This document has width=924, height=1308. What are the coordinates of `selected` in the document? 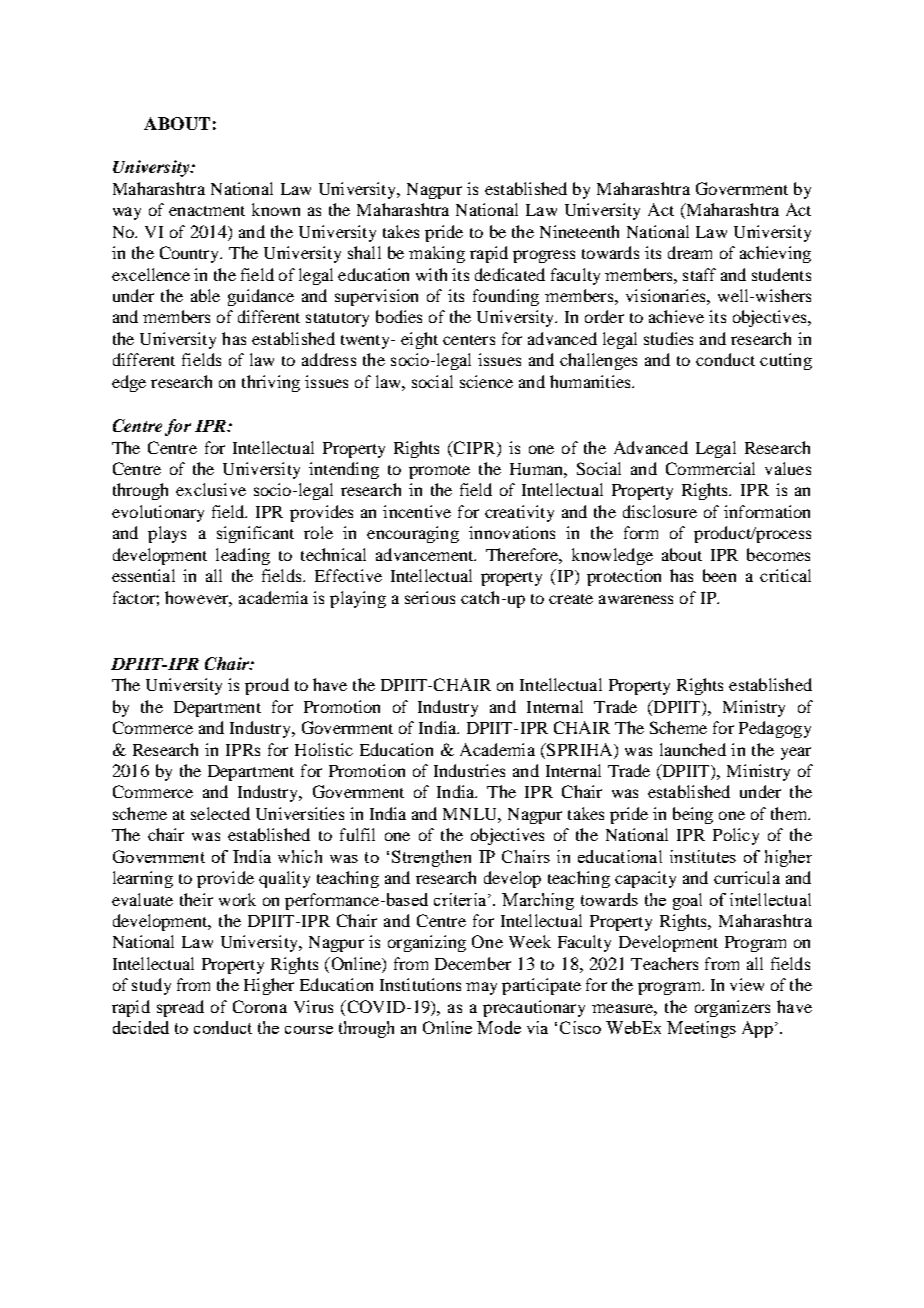 It's located at (220, 813).
